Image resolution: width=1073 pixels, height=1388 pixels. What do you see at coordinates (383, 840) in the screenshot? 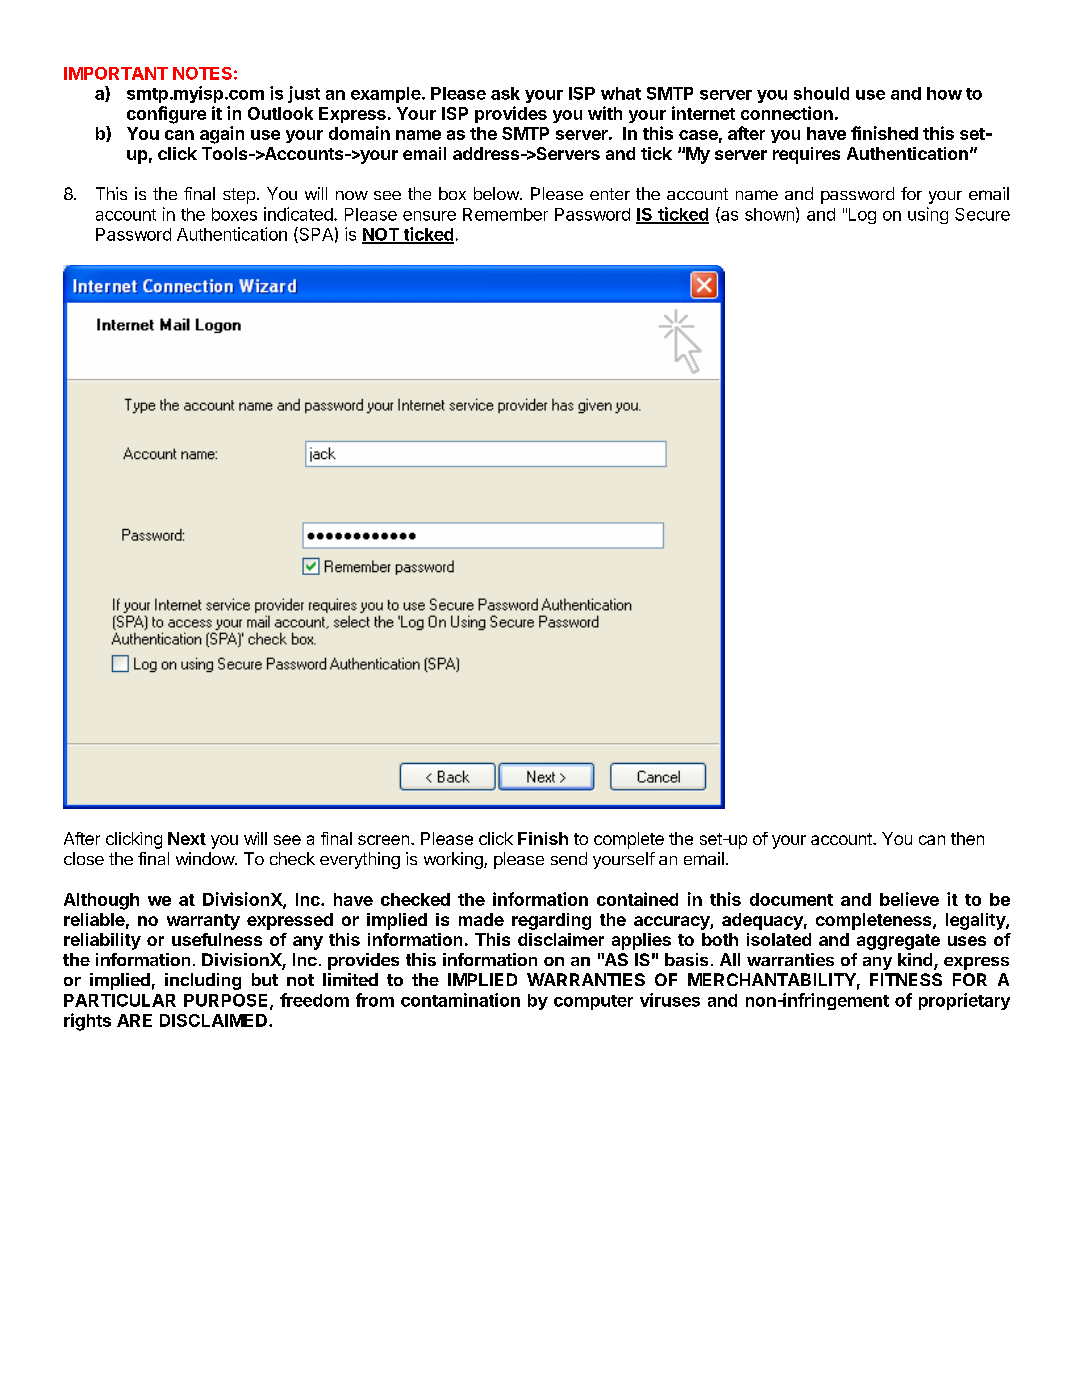
I see `screen` at bounding box center [383, 840].
